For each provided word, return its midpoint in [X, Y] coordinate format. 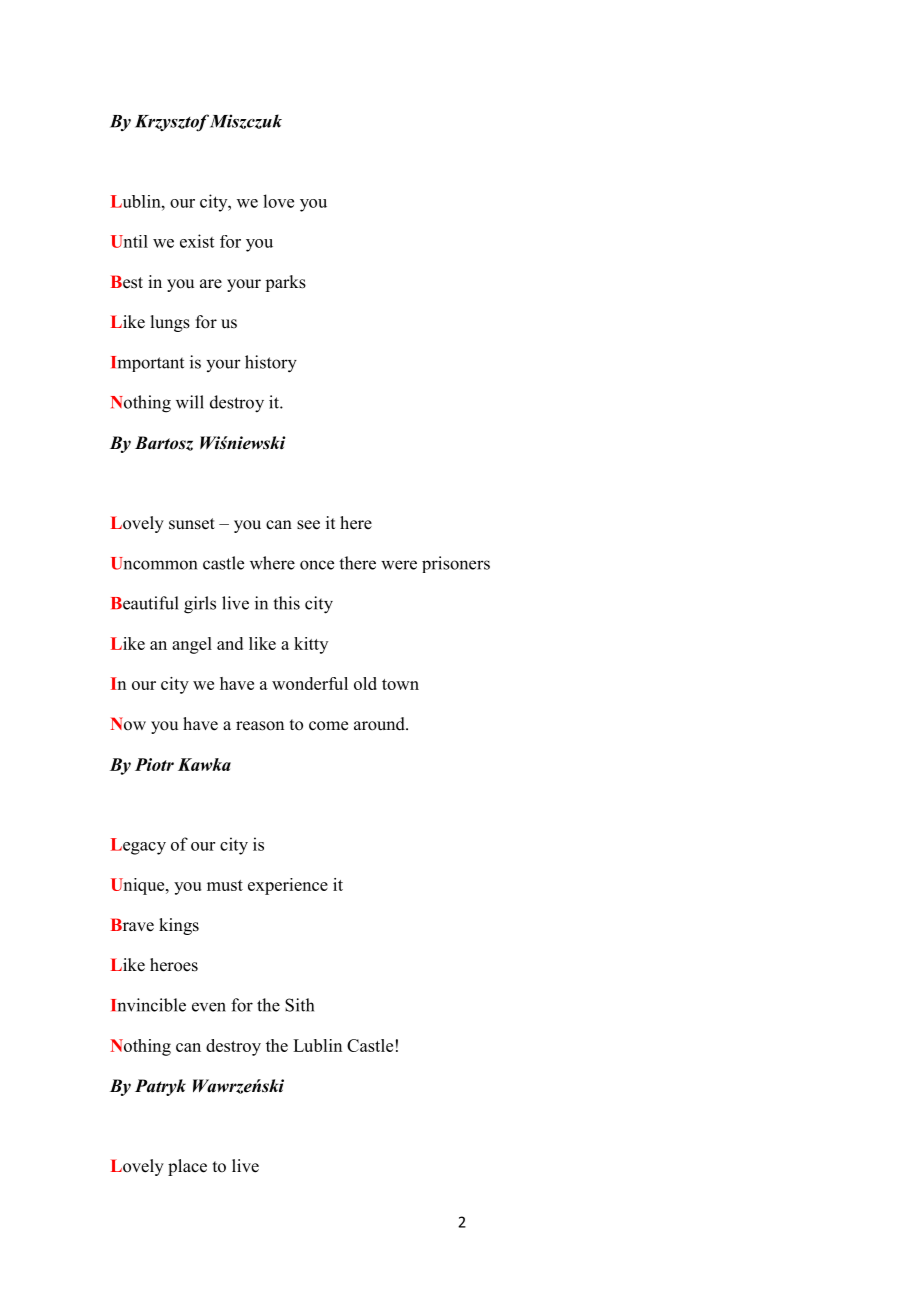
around [380, 724]
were [399, 565]
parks [285, 283]
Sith [299, 1005]
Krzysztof [172, 123]
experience [288, 886]
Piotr [154, 764]
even [209, 1007]
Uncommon [154, 563]
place [187, 1167]
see [308, 525]
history [271, 364]
